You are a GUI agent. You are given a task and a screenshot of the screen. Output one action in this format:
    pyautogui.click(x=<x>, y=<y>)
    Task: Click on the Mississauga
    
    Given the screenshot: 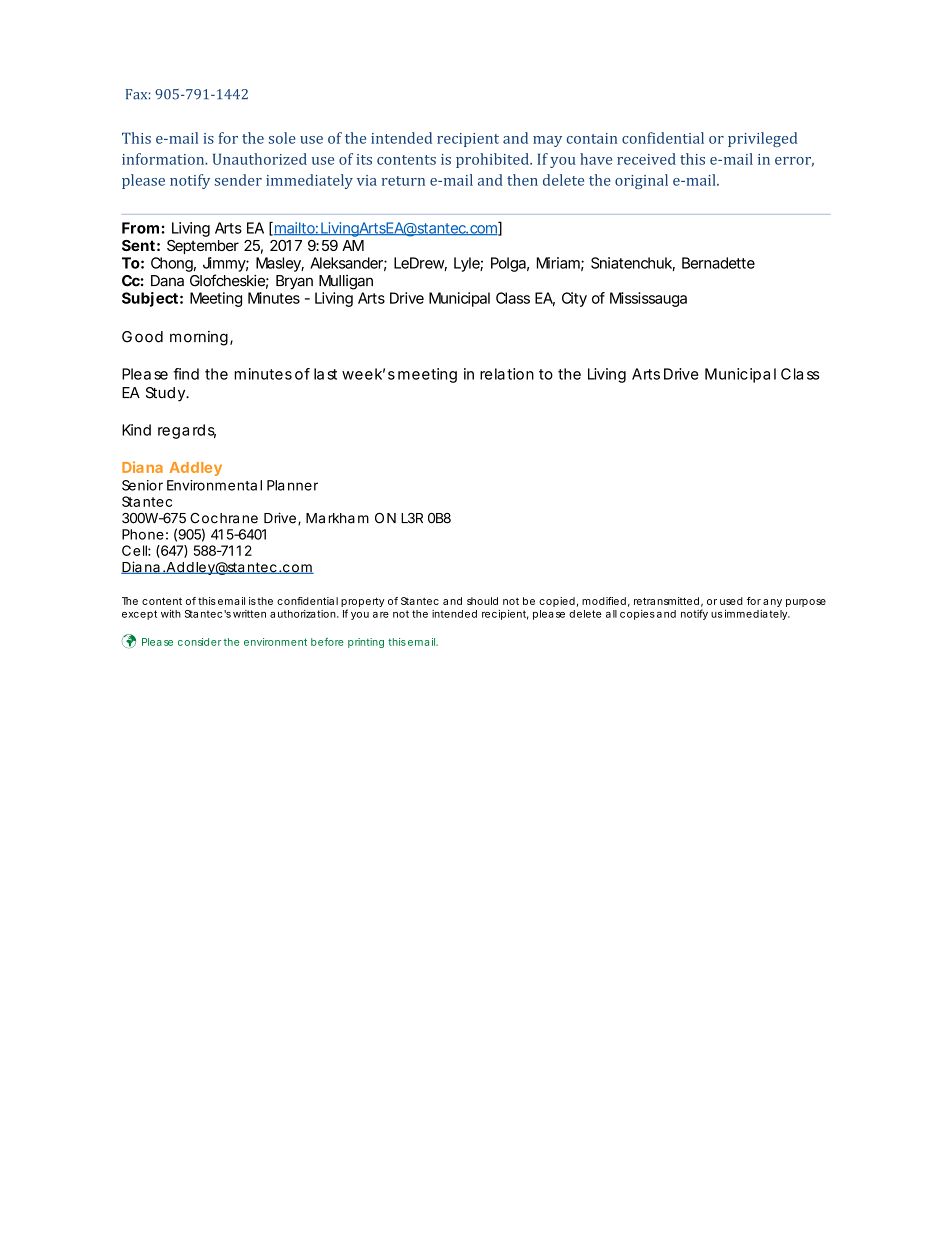 What is the action you would take?
    pyautogui.click(x=648, y=299)
